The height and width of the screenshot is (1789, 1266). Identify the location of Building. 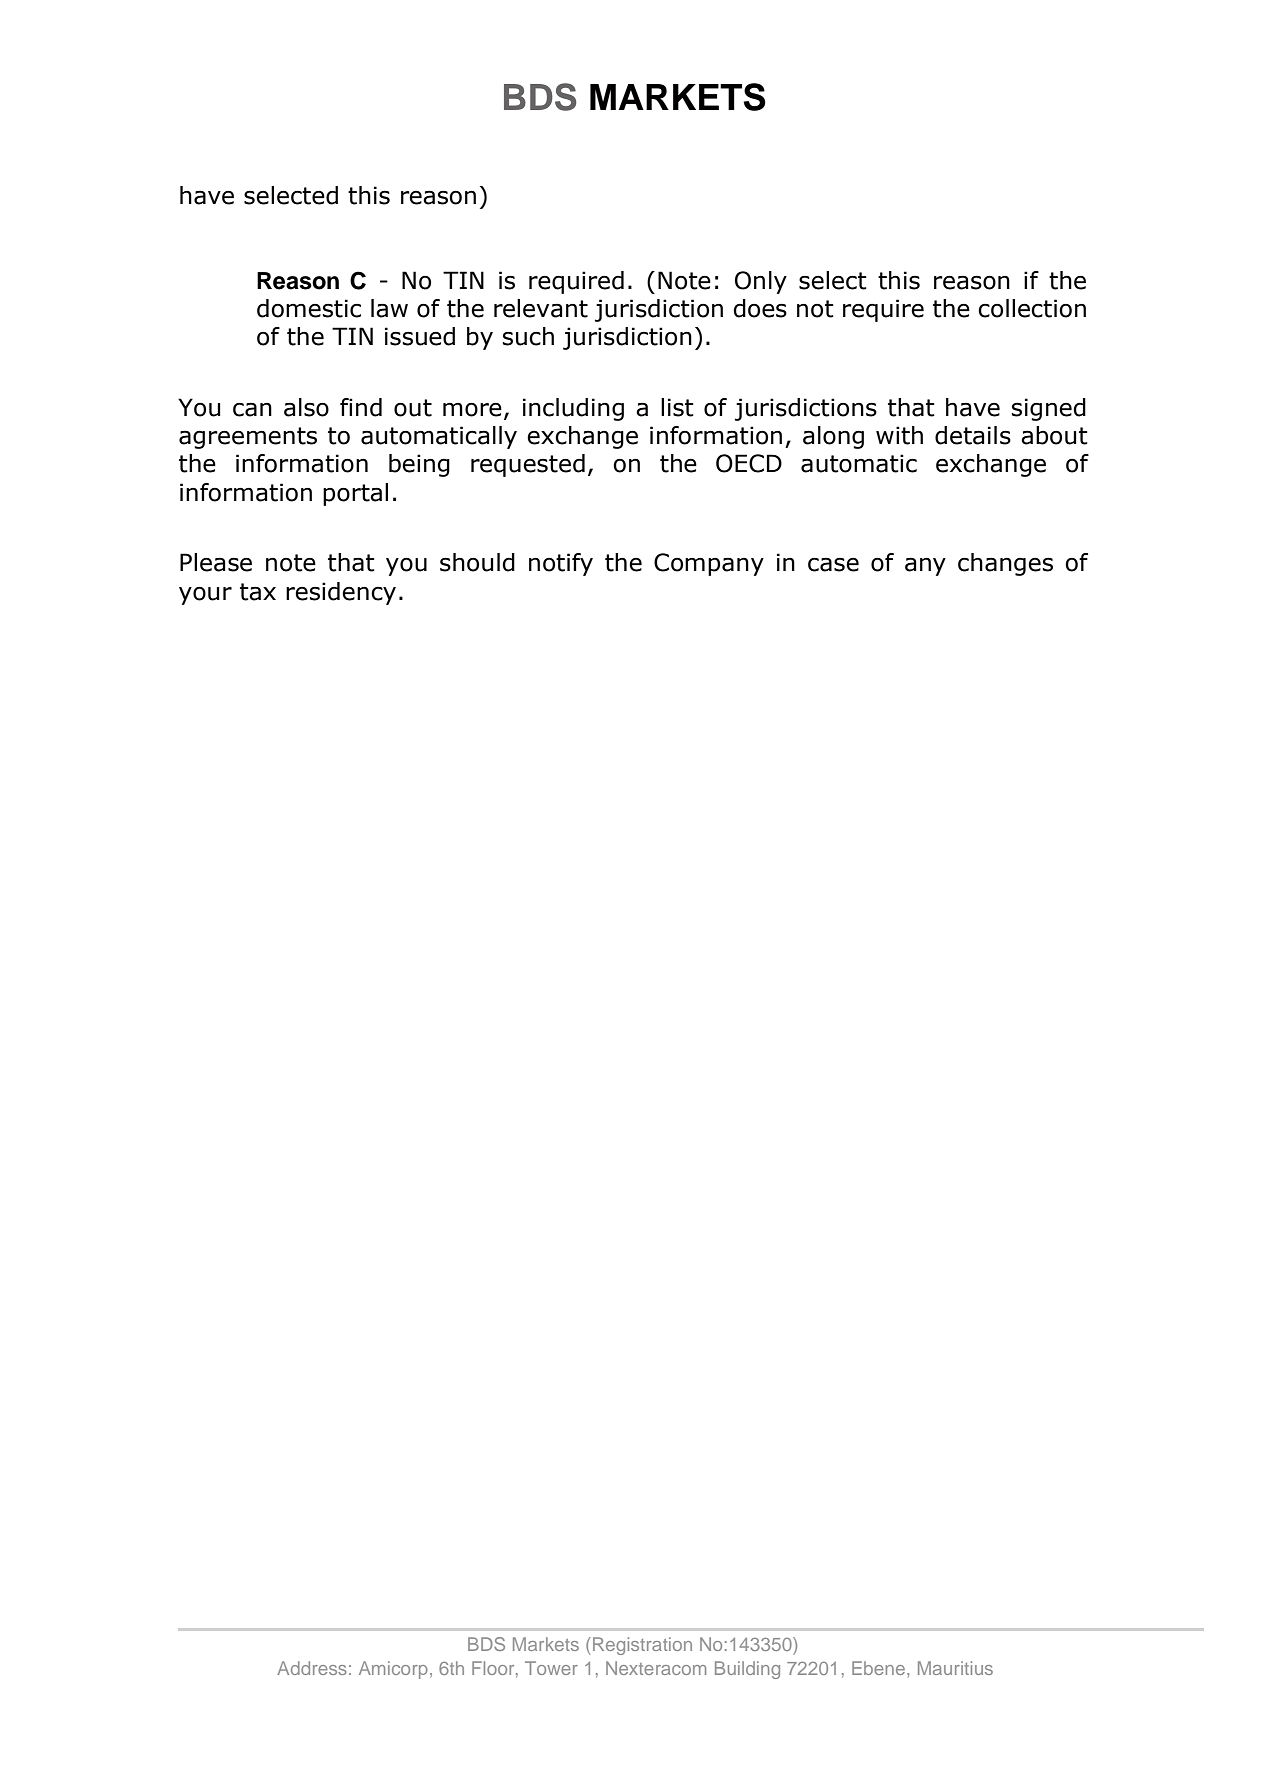
(747, 1670).
